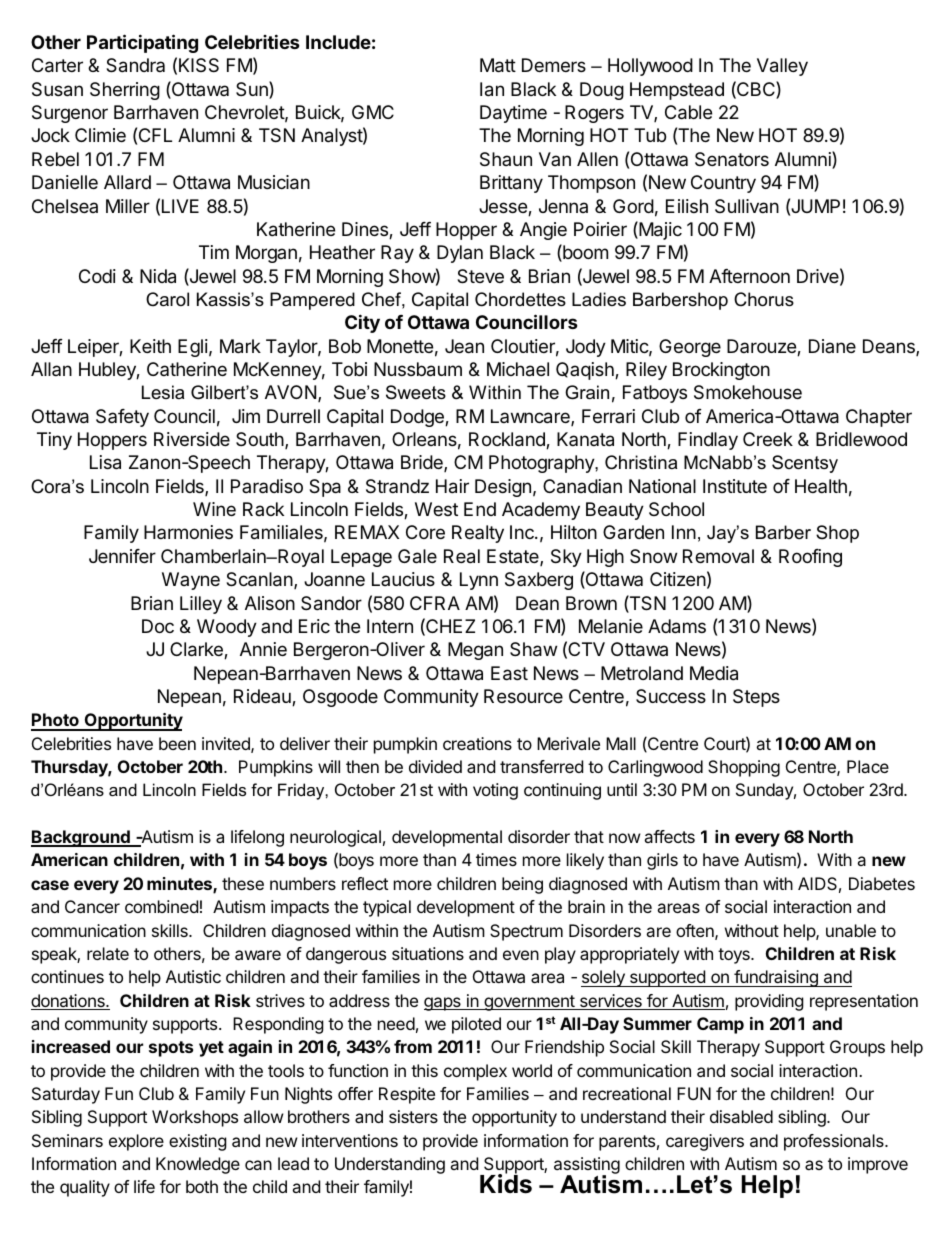 This screenshot has width=952, height=1233. What do you see at coordinates (167, 299) in the screenshot?
I see `Carol` at bounding box center [167, 299].
